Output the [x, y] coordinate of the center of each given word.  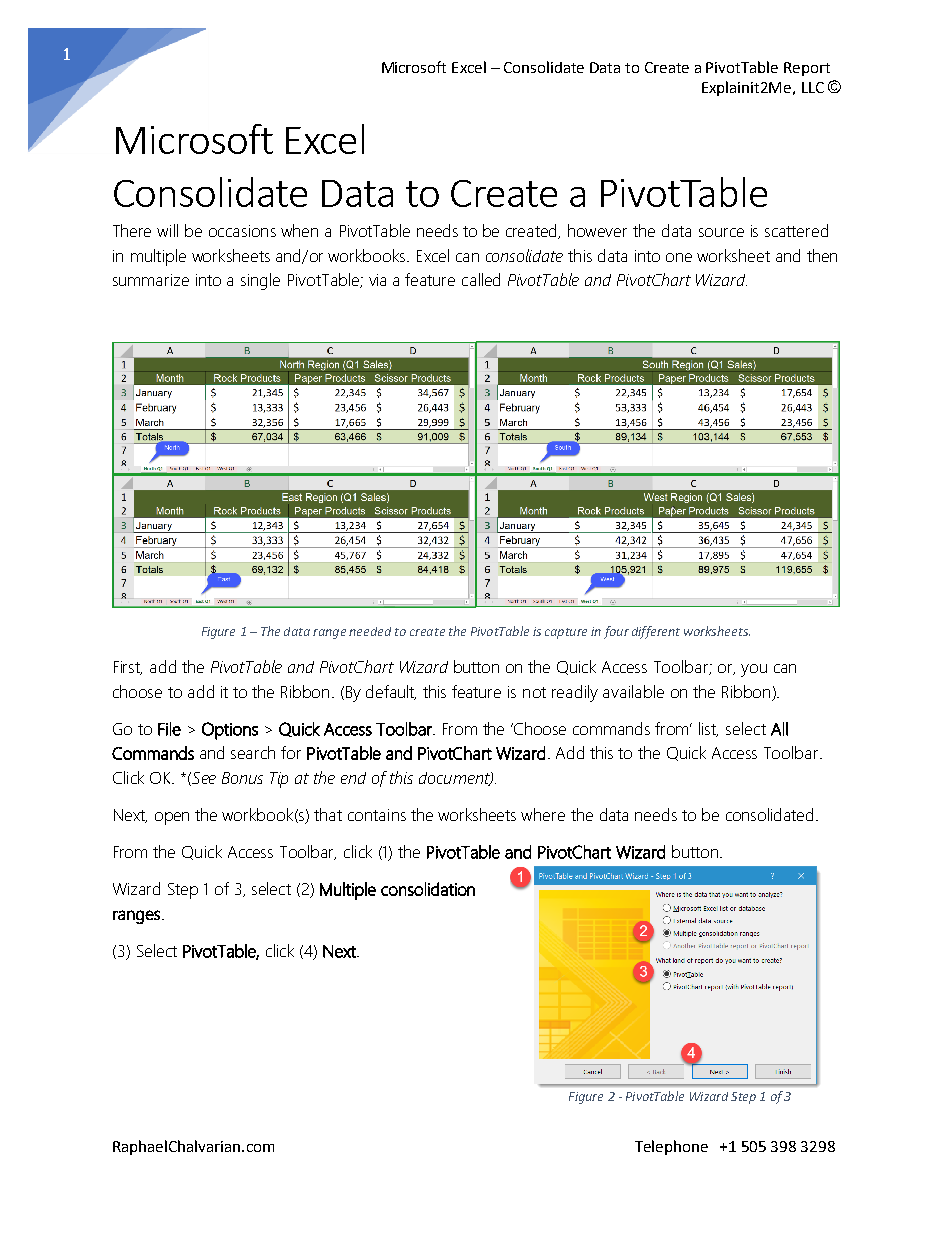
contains [377, 815]
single [260, 281]
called [481, 279]
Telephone [671, 1147]
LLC [813, 87]
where [543, 814]
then [822, 255]
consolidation [428, 889]
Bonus [242, 778]
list [708, 729]
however [597, 230]
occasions [242, 231]
